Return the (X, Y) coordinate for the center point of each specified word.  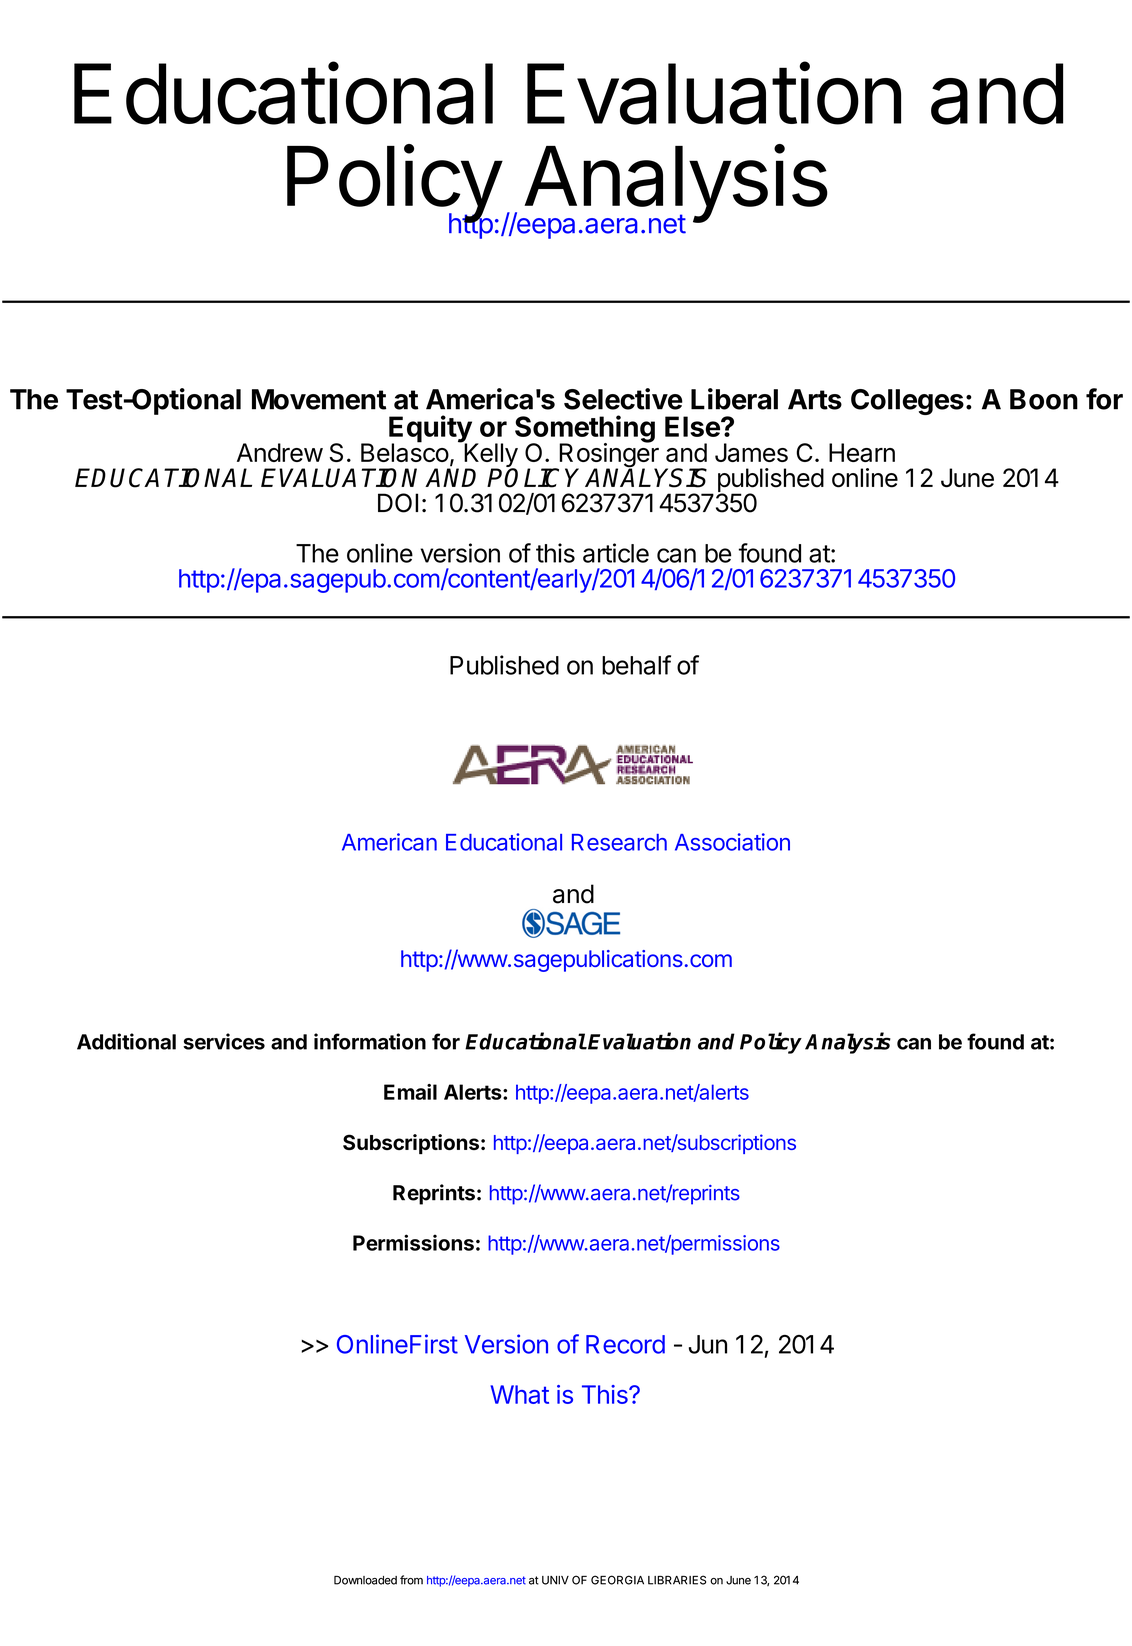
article (616, 553)
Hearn (862, 452)
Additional (126, 1041)
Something (585, 430)
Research (619, 842)
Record (625, 1344)
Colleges (907, 402)
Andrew (280, 452)
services (224, 1041)
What (519, 1394)
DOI (398, 503)
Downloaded (365, 1580)
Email (410, 1092)
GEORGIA (617, 1580)
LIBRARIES (677, 1580)
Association (732, 842)
